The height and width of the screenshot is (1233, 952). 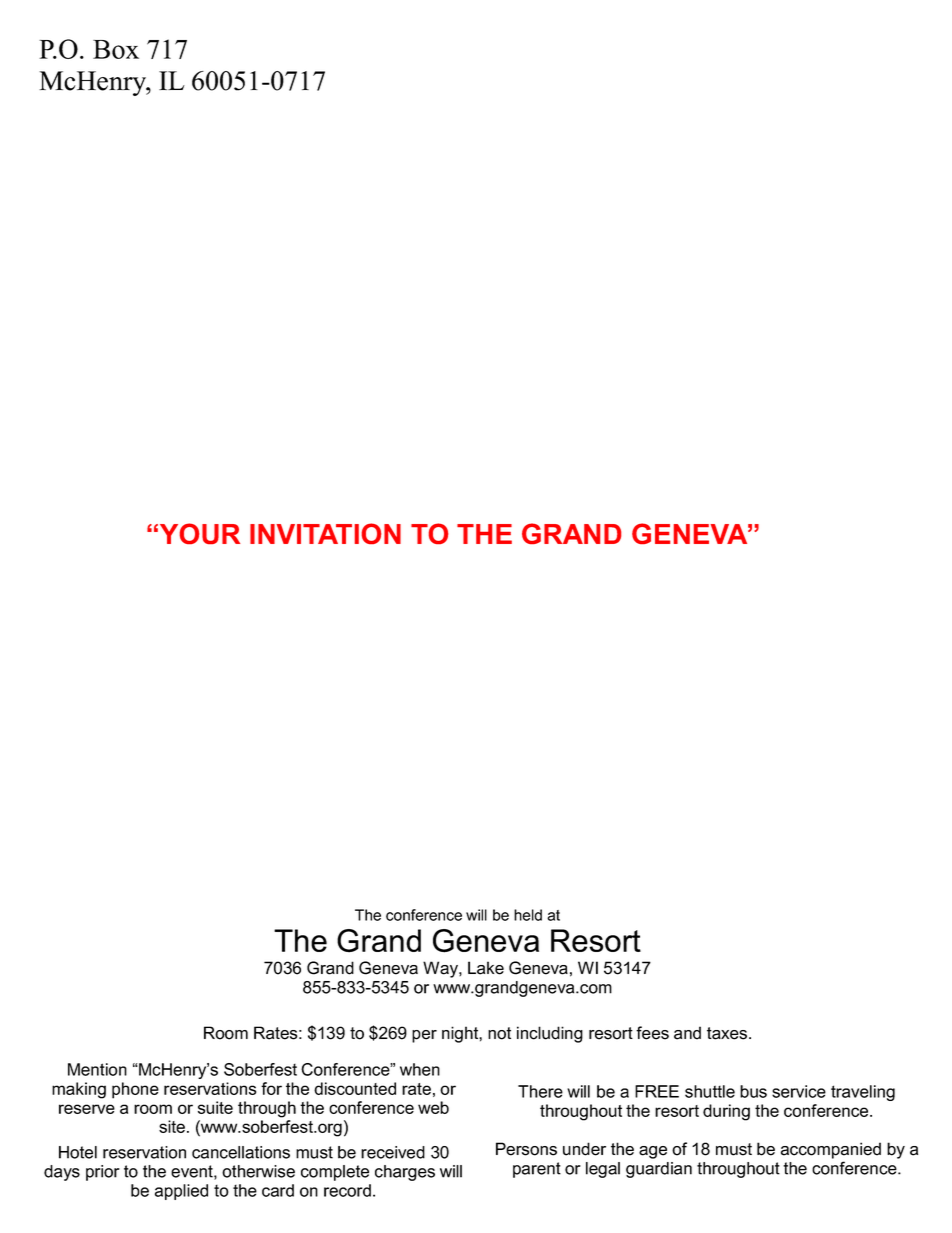 What do you see at coordinates (486, 968) in the screenshot?
I see `Lake` at bounding box center [486, 968].
